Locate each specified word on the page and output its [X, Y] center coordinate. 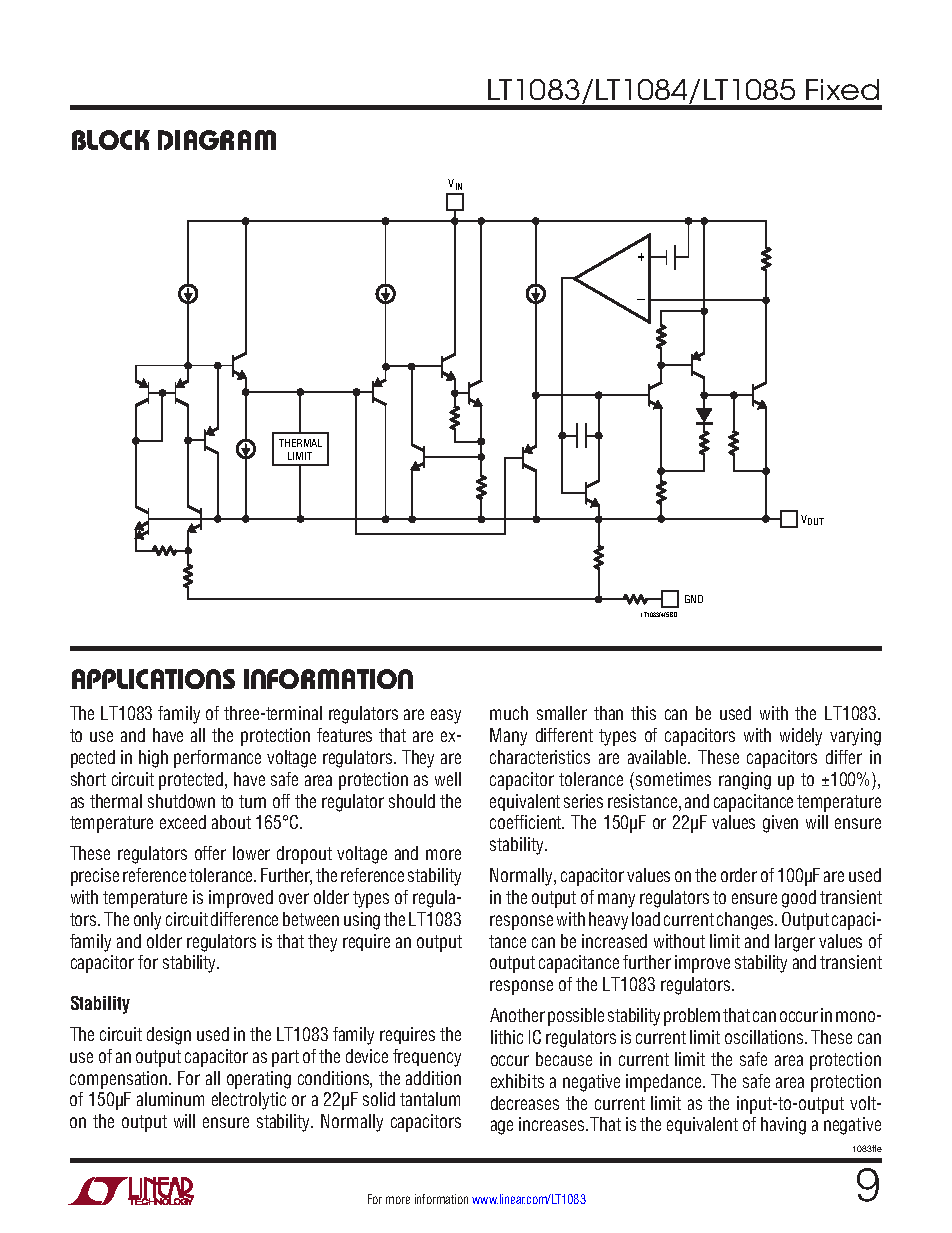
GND [694, 599]
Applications [153, 679]
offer [210, 853]
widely [801, 737]
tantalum [430, 1099]
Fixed [842, 89]
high [153, 759]
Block [111, 140]
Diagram [217, 140]
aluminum [170, 1099]
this [643, 713]
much [509, 713]
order [739, 875]
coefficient [527, 822]
